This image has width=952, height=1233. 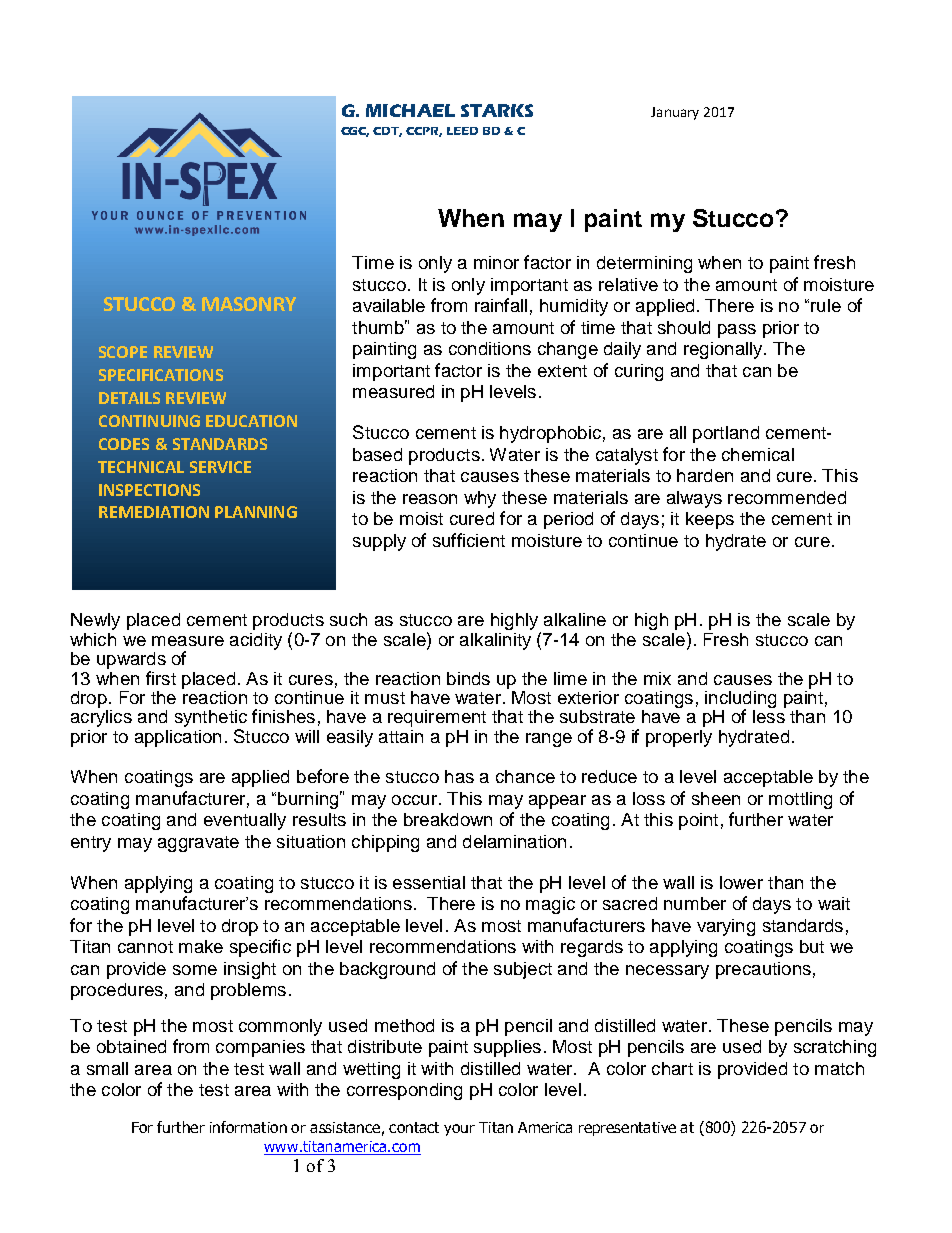 I want to click on alkalinity, so click(x=495, y=641).
